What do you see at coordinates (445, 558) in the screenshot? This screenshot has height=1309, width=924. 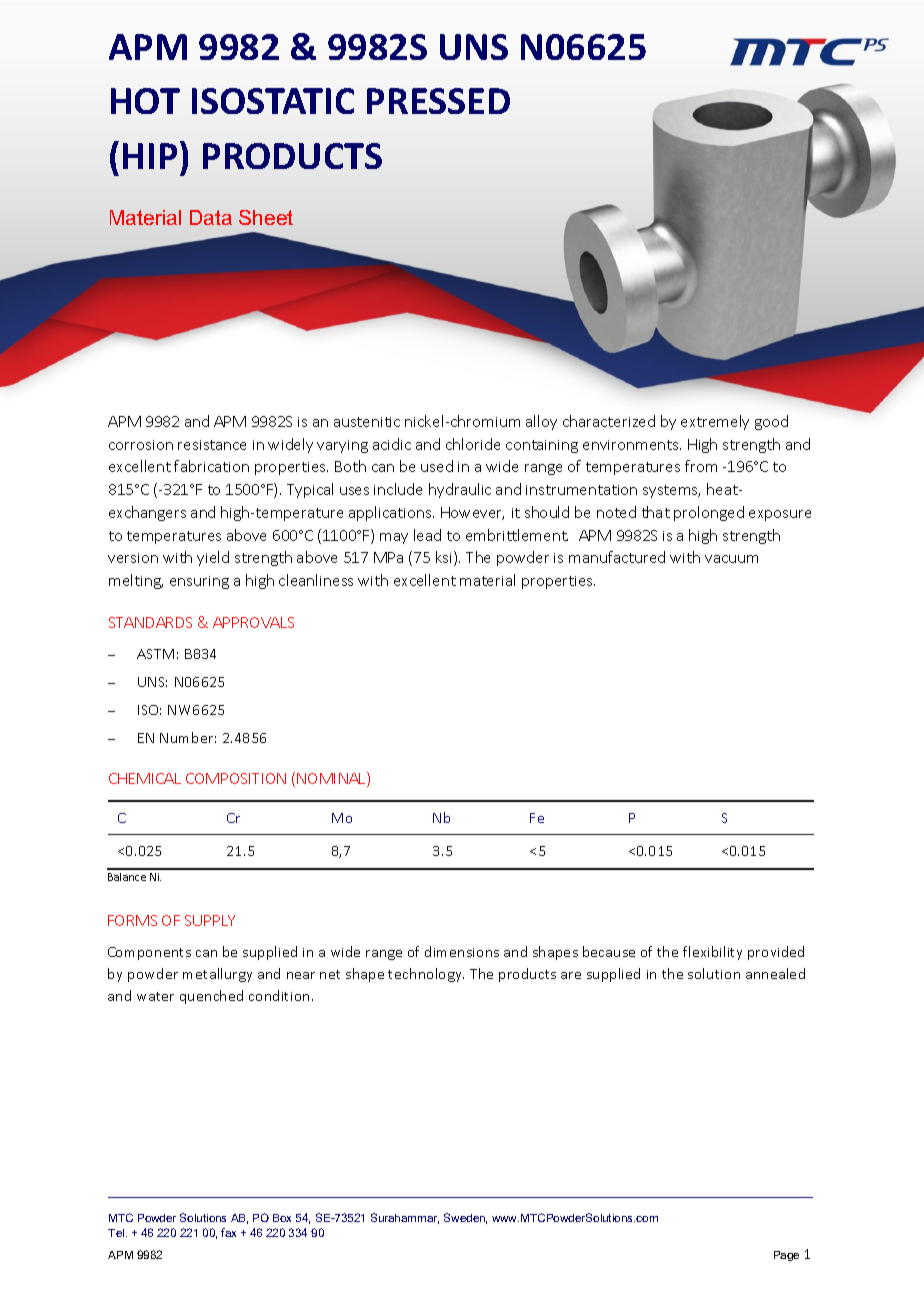 I see `ksi` at bounding box center [445, 558].
